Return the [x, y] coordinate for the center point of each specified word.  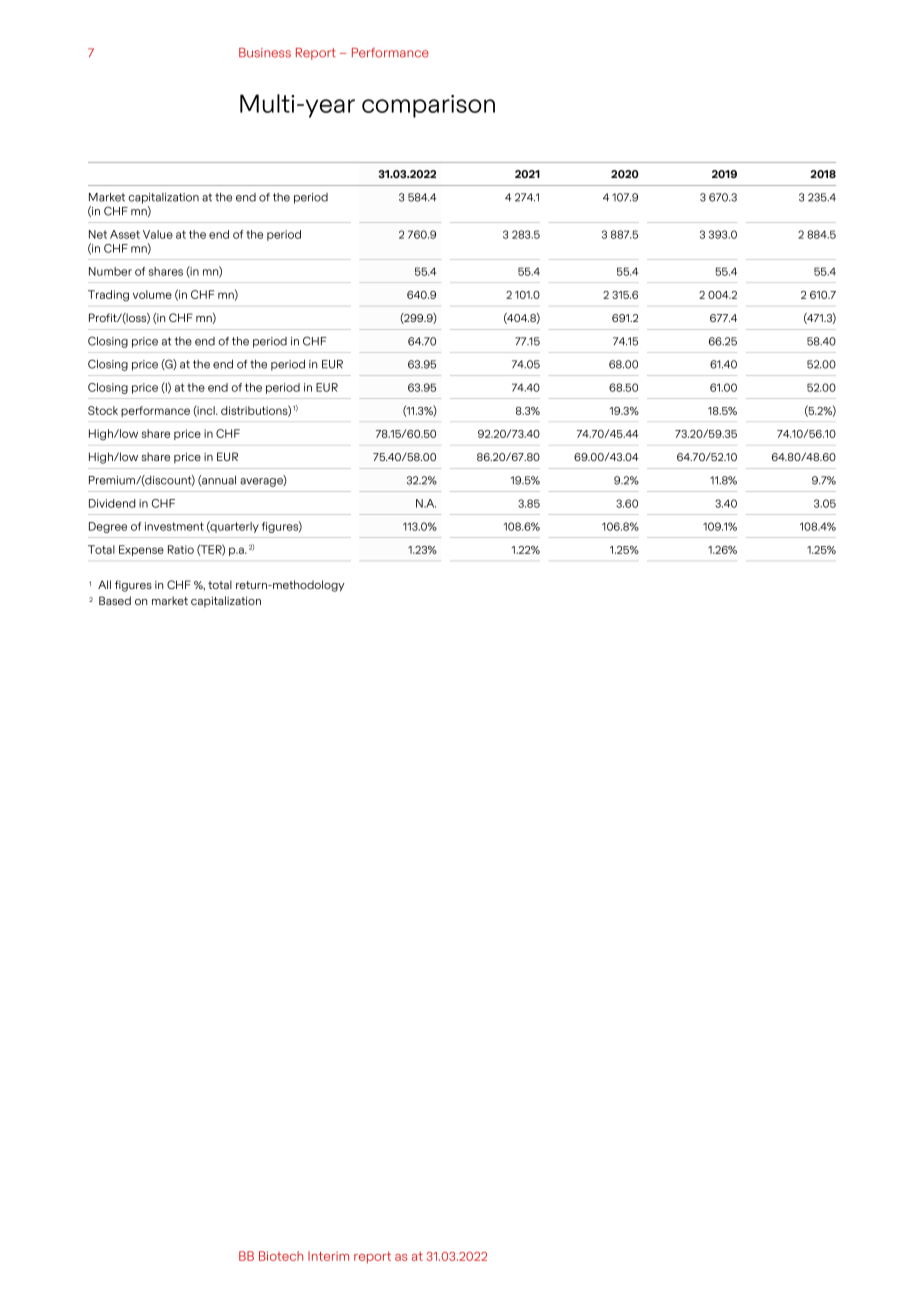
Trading [108, 296]
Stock [103, 410]
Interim [328, 1256]
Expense [141, 550]
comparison [428, 106]
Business [265, 53]
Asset [125, 234]
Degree [108, 527]
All [104, 584]
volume [152, 294]
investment [174, 526]
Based [115, 600]
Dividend [112, 503]
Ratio [181, 549]
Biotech [281, 1256]
